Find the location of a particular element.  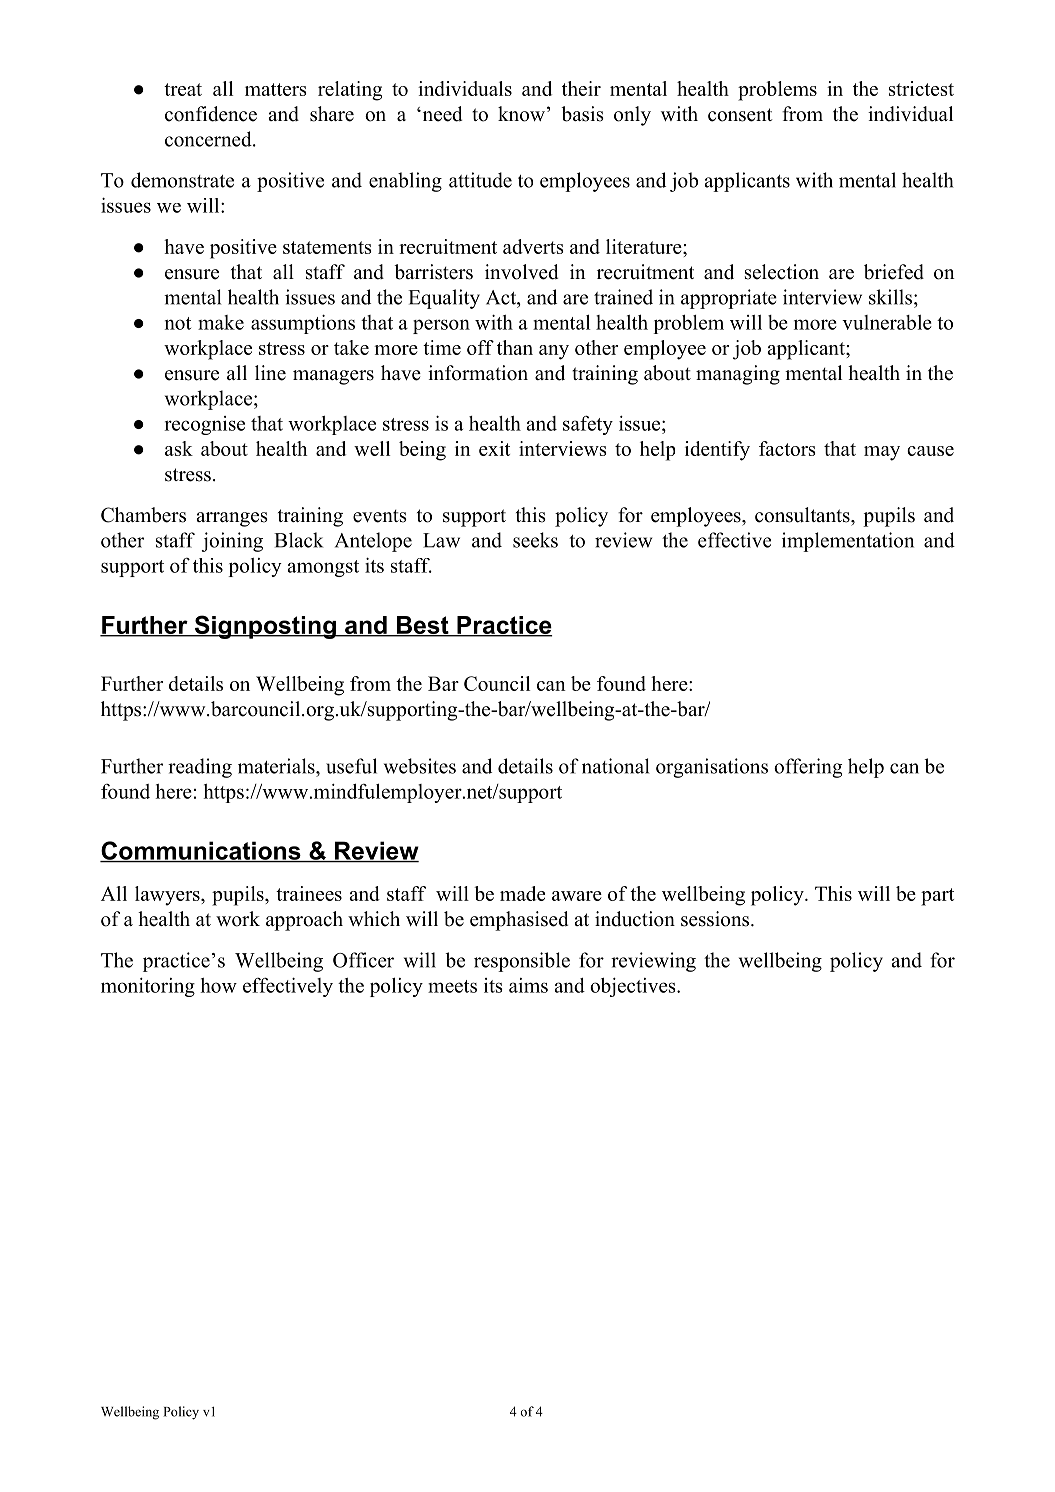

implementation is located at coordinates (848, 542).
